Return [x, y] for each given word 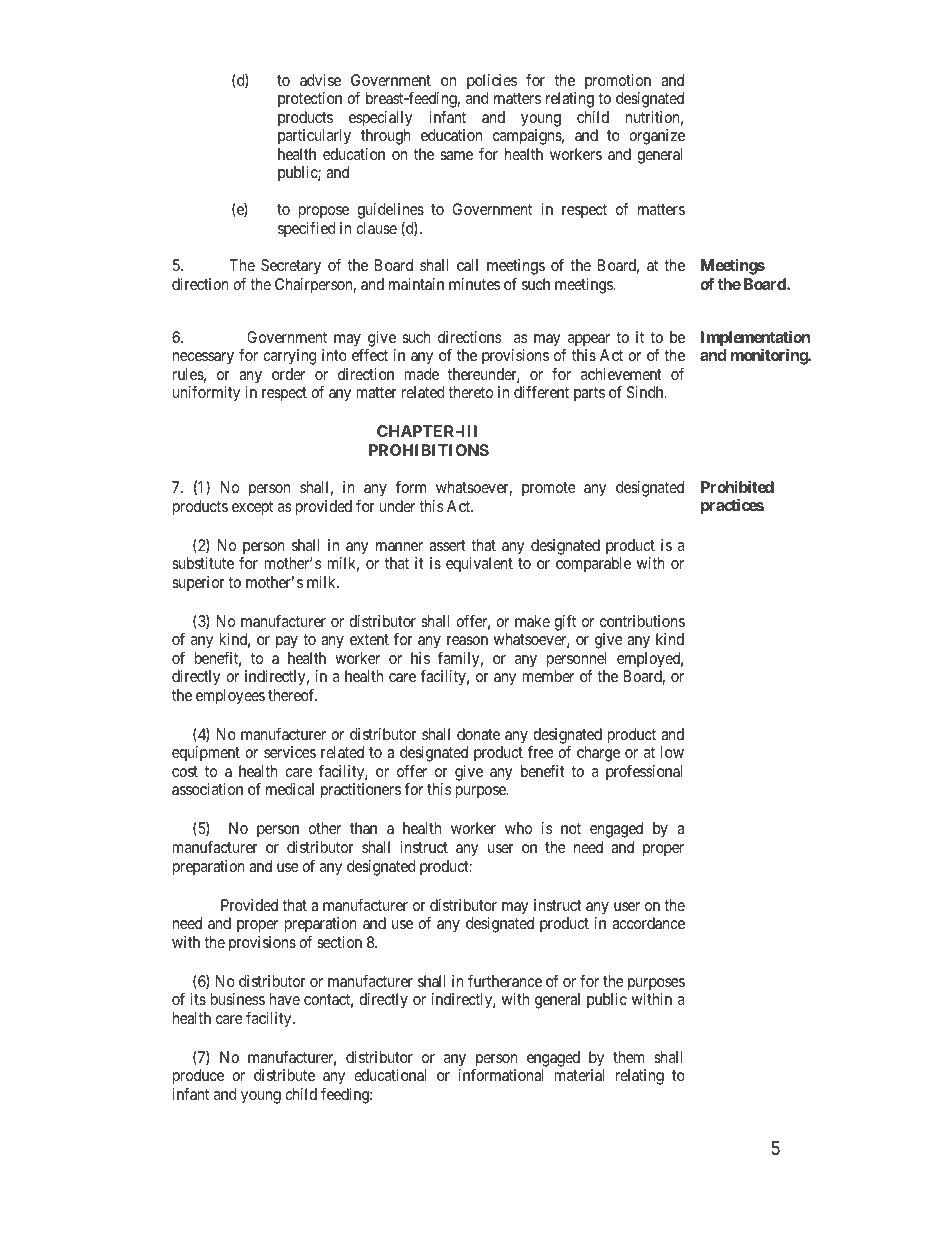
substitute [203, 563]
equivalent [479, 565]
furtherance [505, 981]
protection [310, 99]
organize [657, 137]
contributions [642, 621]
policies [492, 82]
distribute [284, 1075]
